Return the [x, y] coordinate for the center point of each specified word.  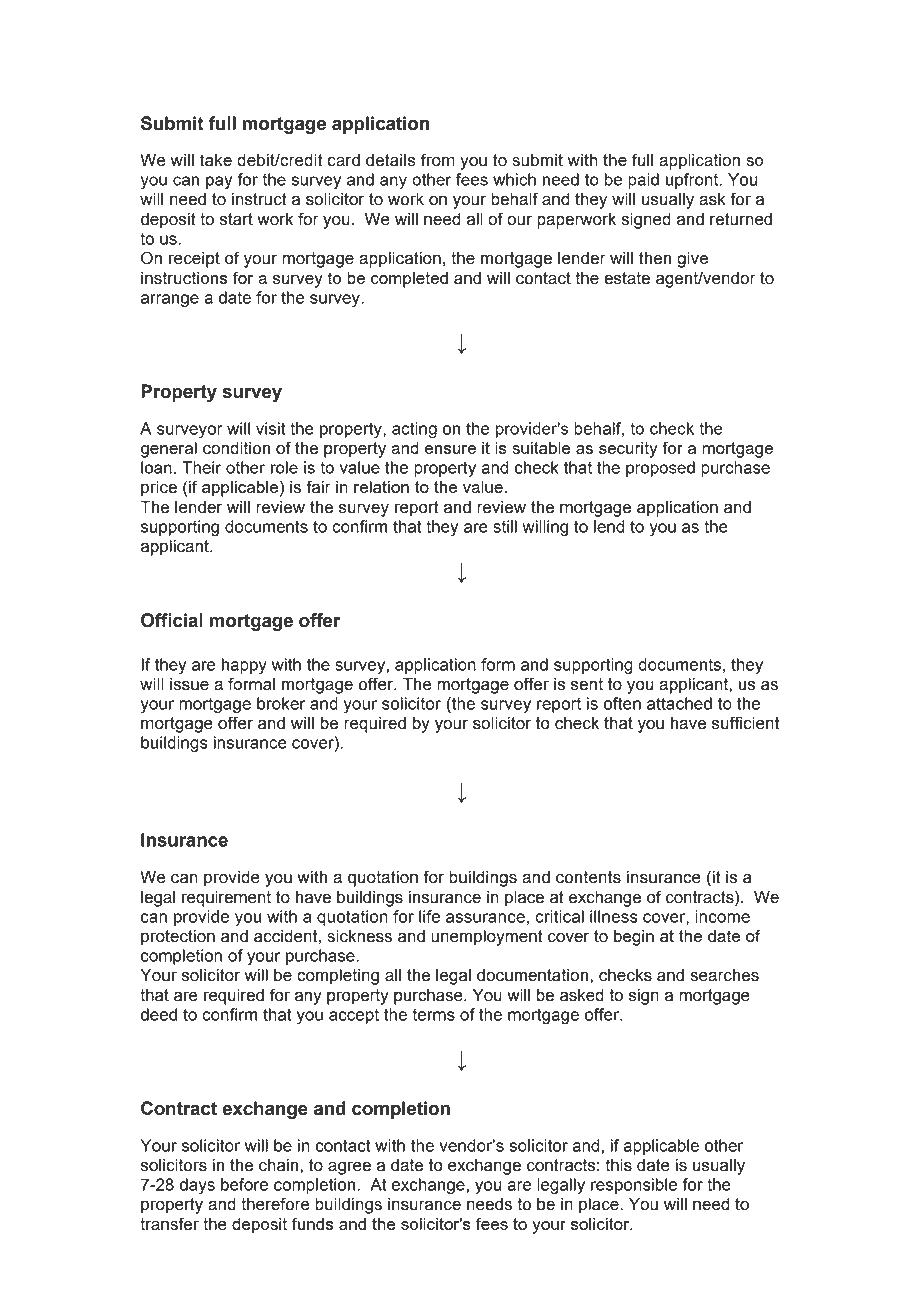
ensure [450, 449]
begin [634, 938]
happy [244, 666]
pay [219, 182]
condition [236, 448]
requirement [226, 899]
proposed [660, 469]
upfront [693, 181]
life [429, 916]
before [244, 1184]
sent [587, 684]
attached [679, 703]
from [438, 160]
